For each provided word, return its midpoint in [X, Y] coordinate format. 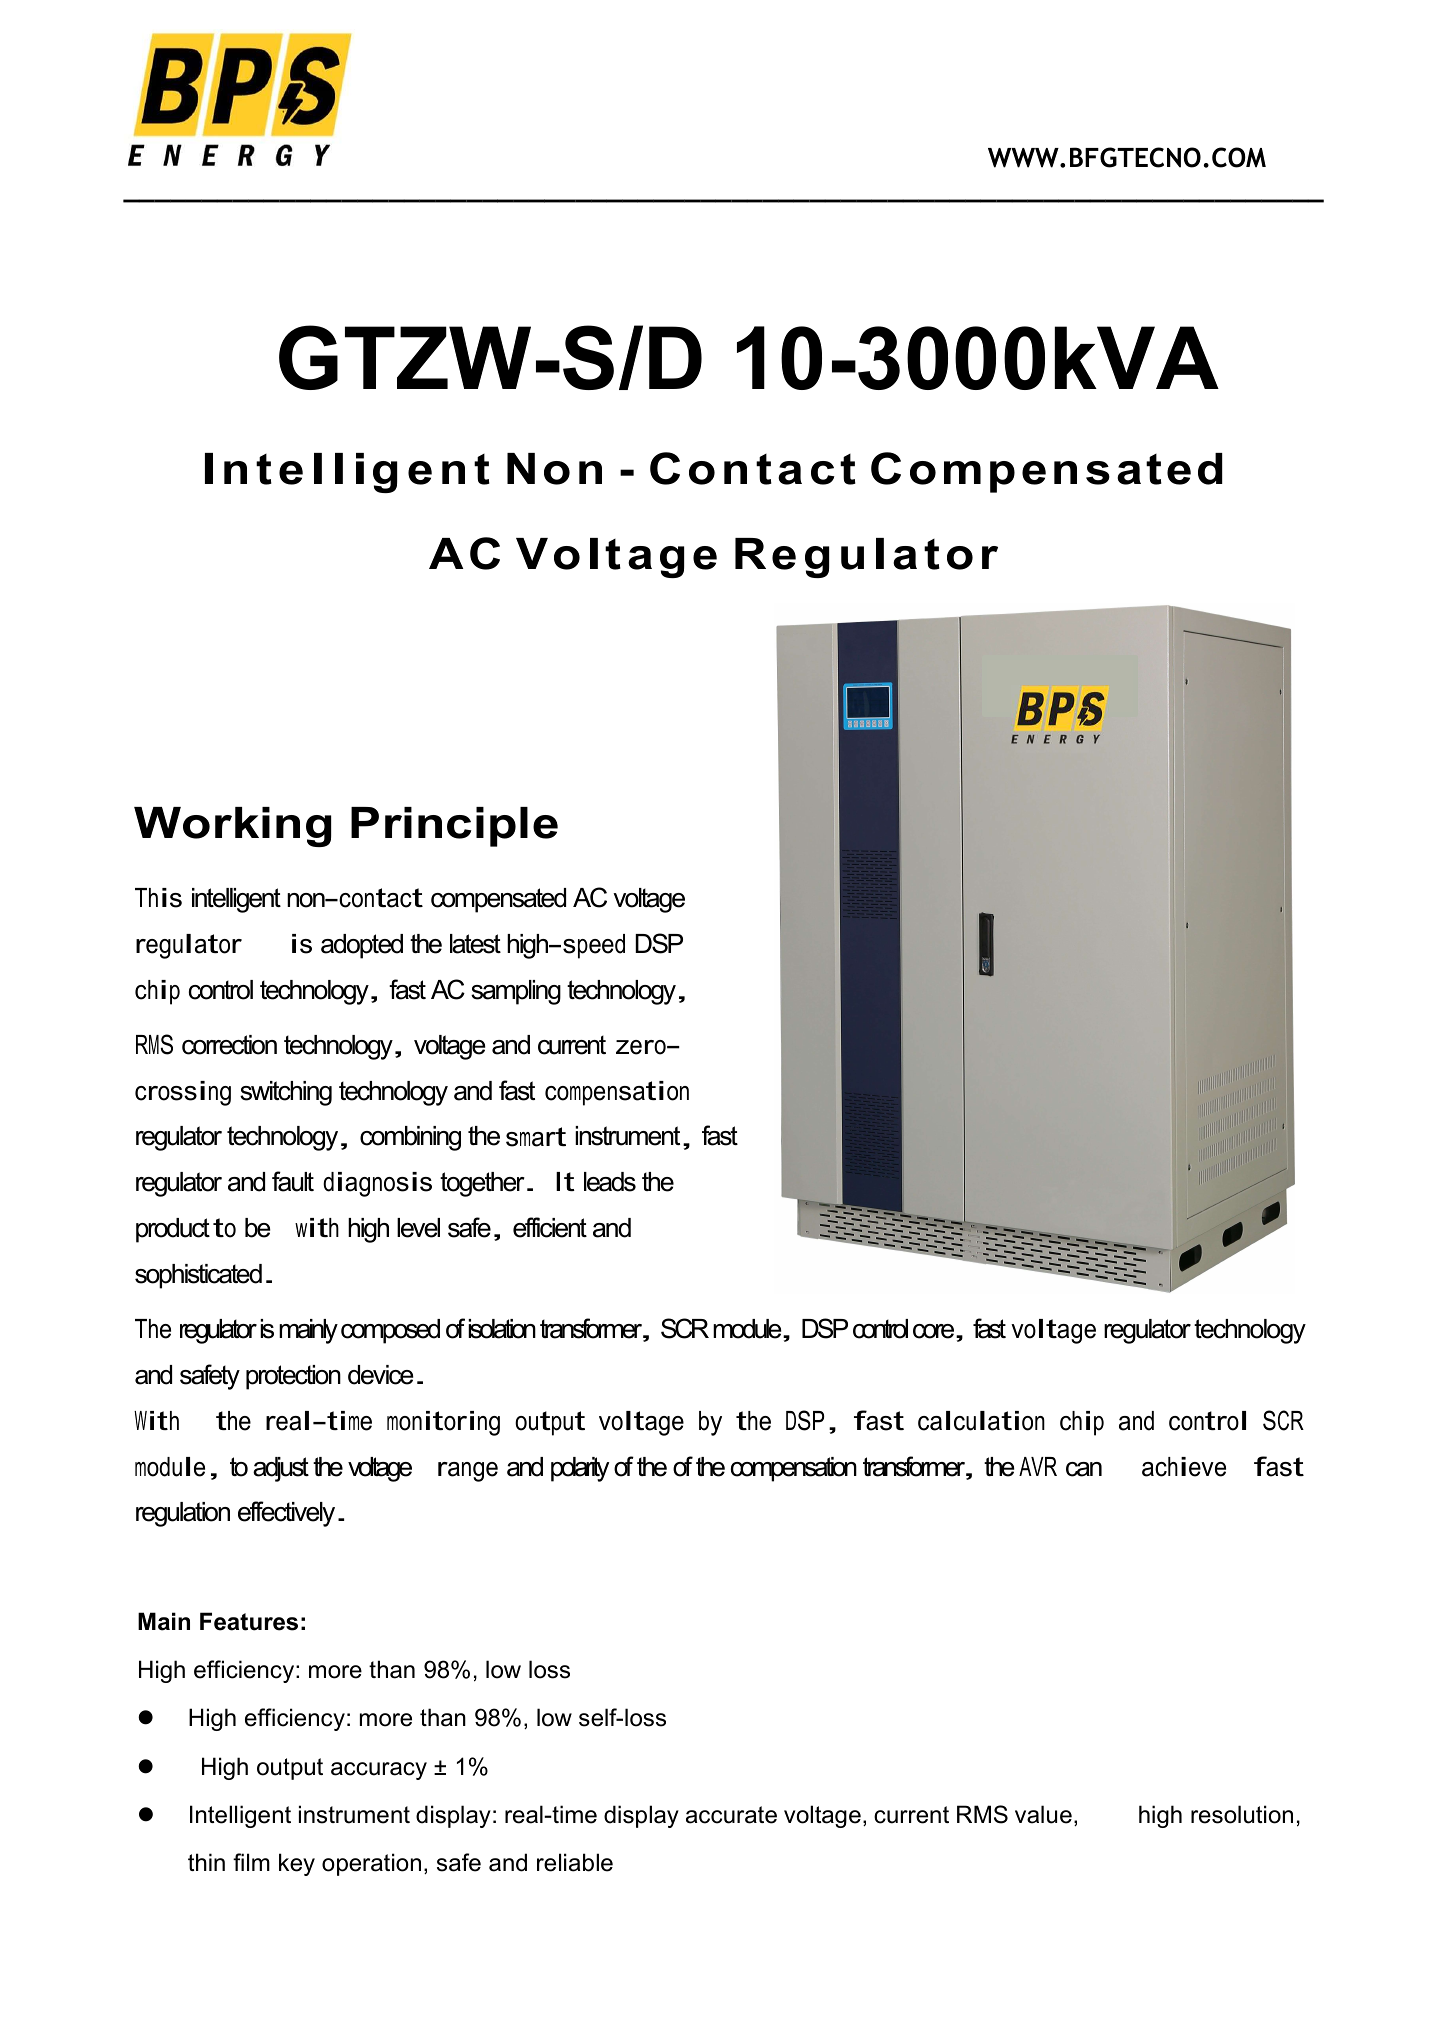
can [1084, 1469]
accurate [731, 1815]
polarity [580, 1469]
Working [232, 827]
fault [293, 1181]
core [935, 1331]
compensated [498, 900]
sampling [516, 992]
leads [610, 1182]
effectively [286, 1514]
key [297, 1864]
